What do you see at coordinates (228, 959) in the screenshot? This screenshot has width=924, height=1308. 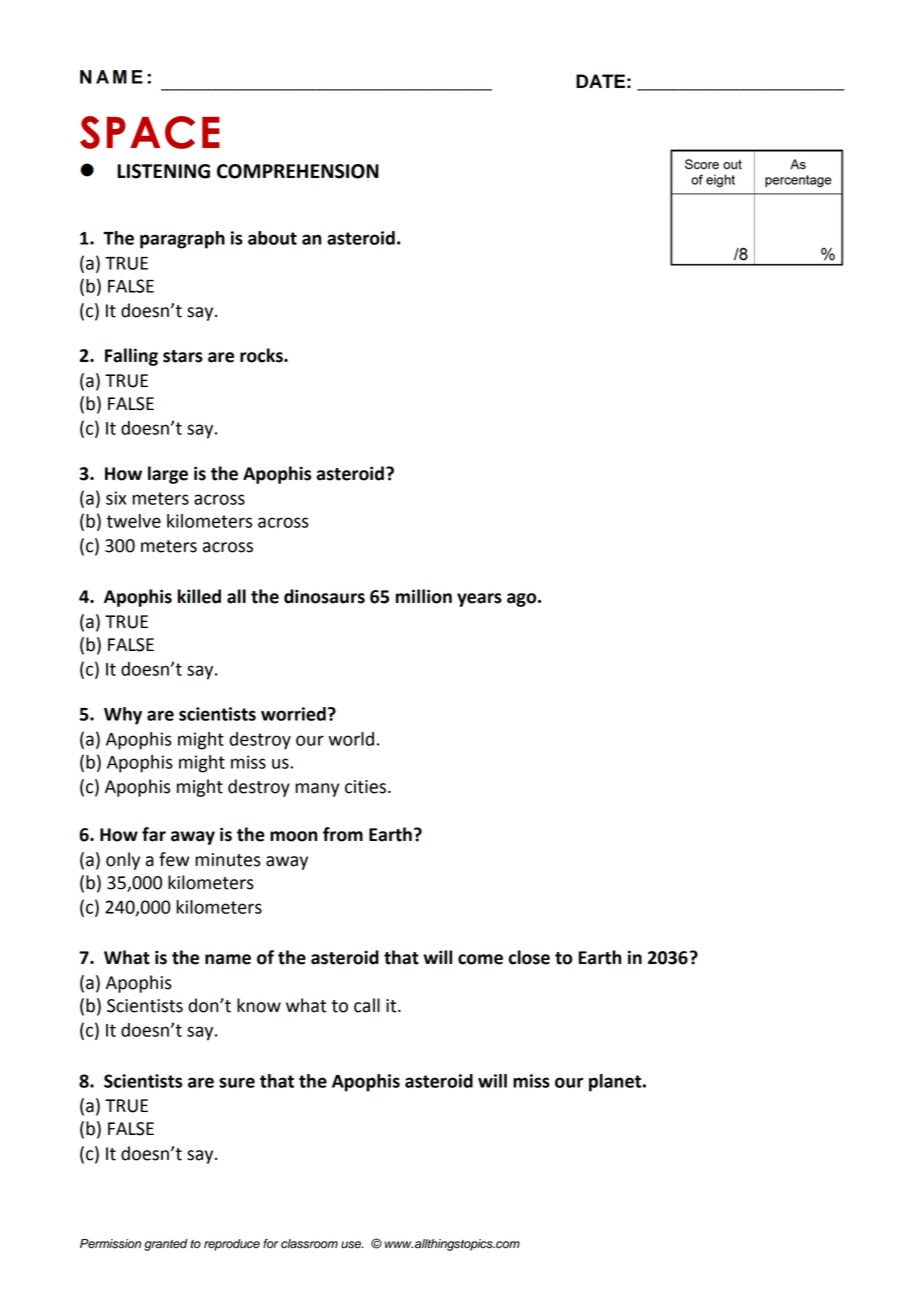 I see `name` at bounding box center [228, 959].
